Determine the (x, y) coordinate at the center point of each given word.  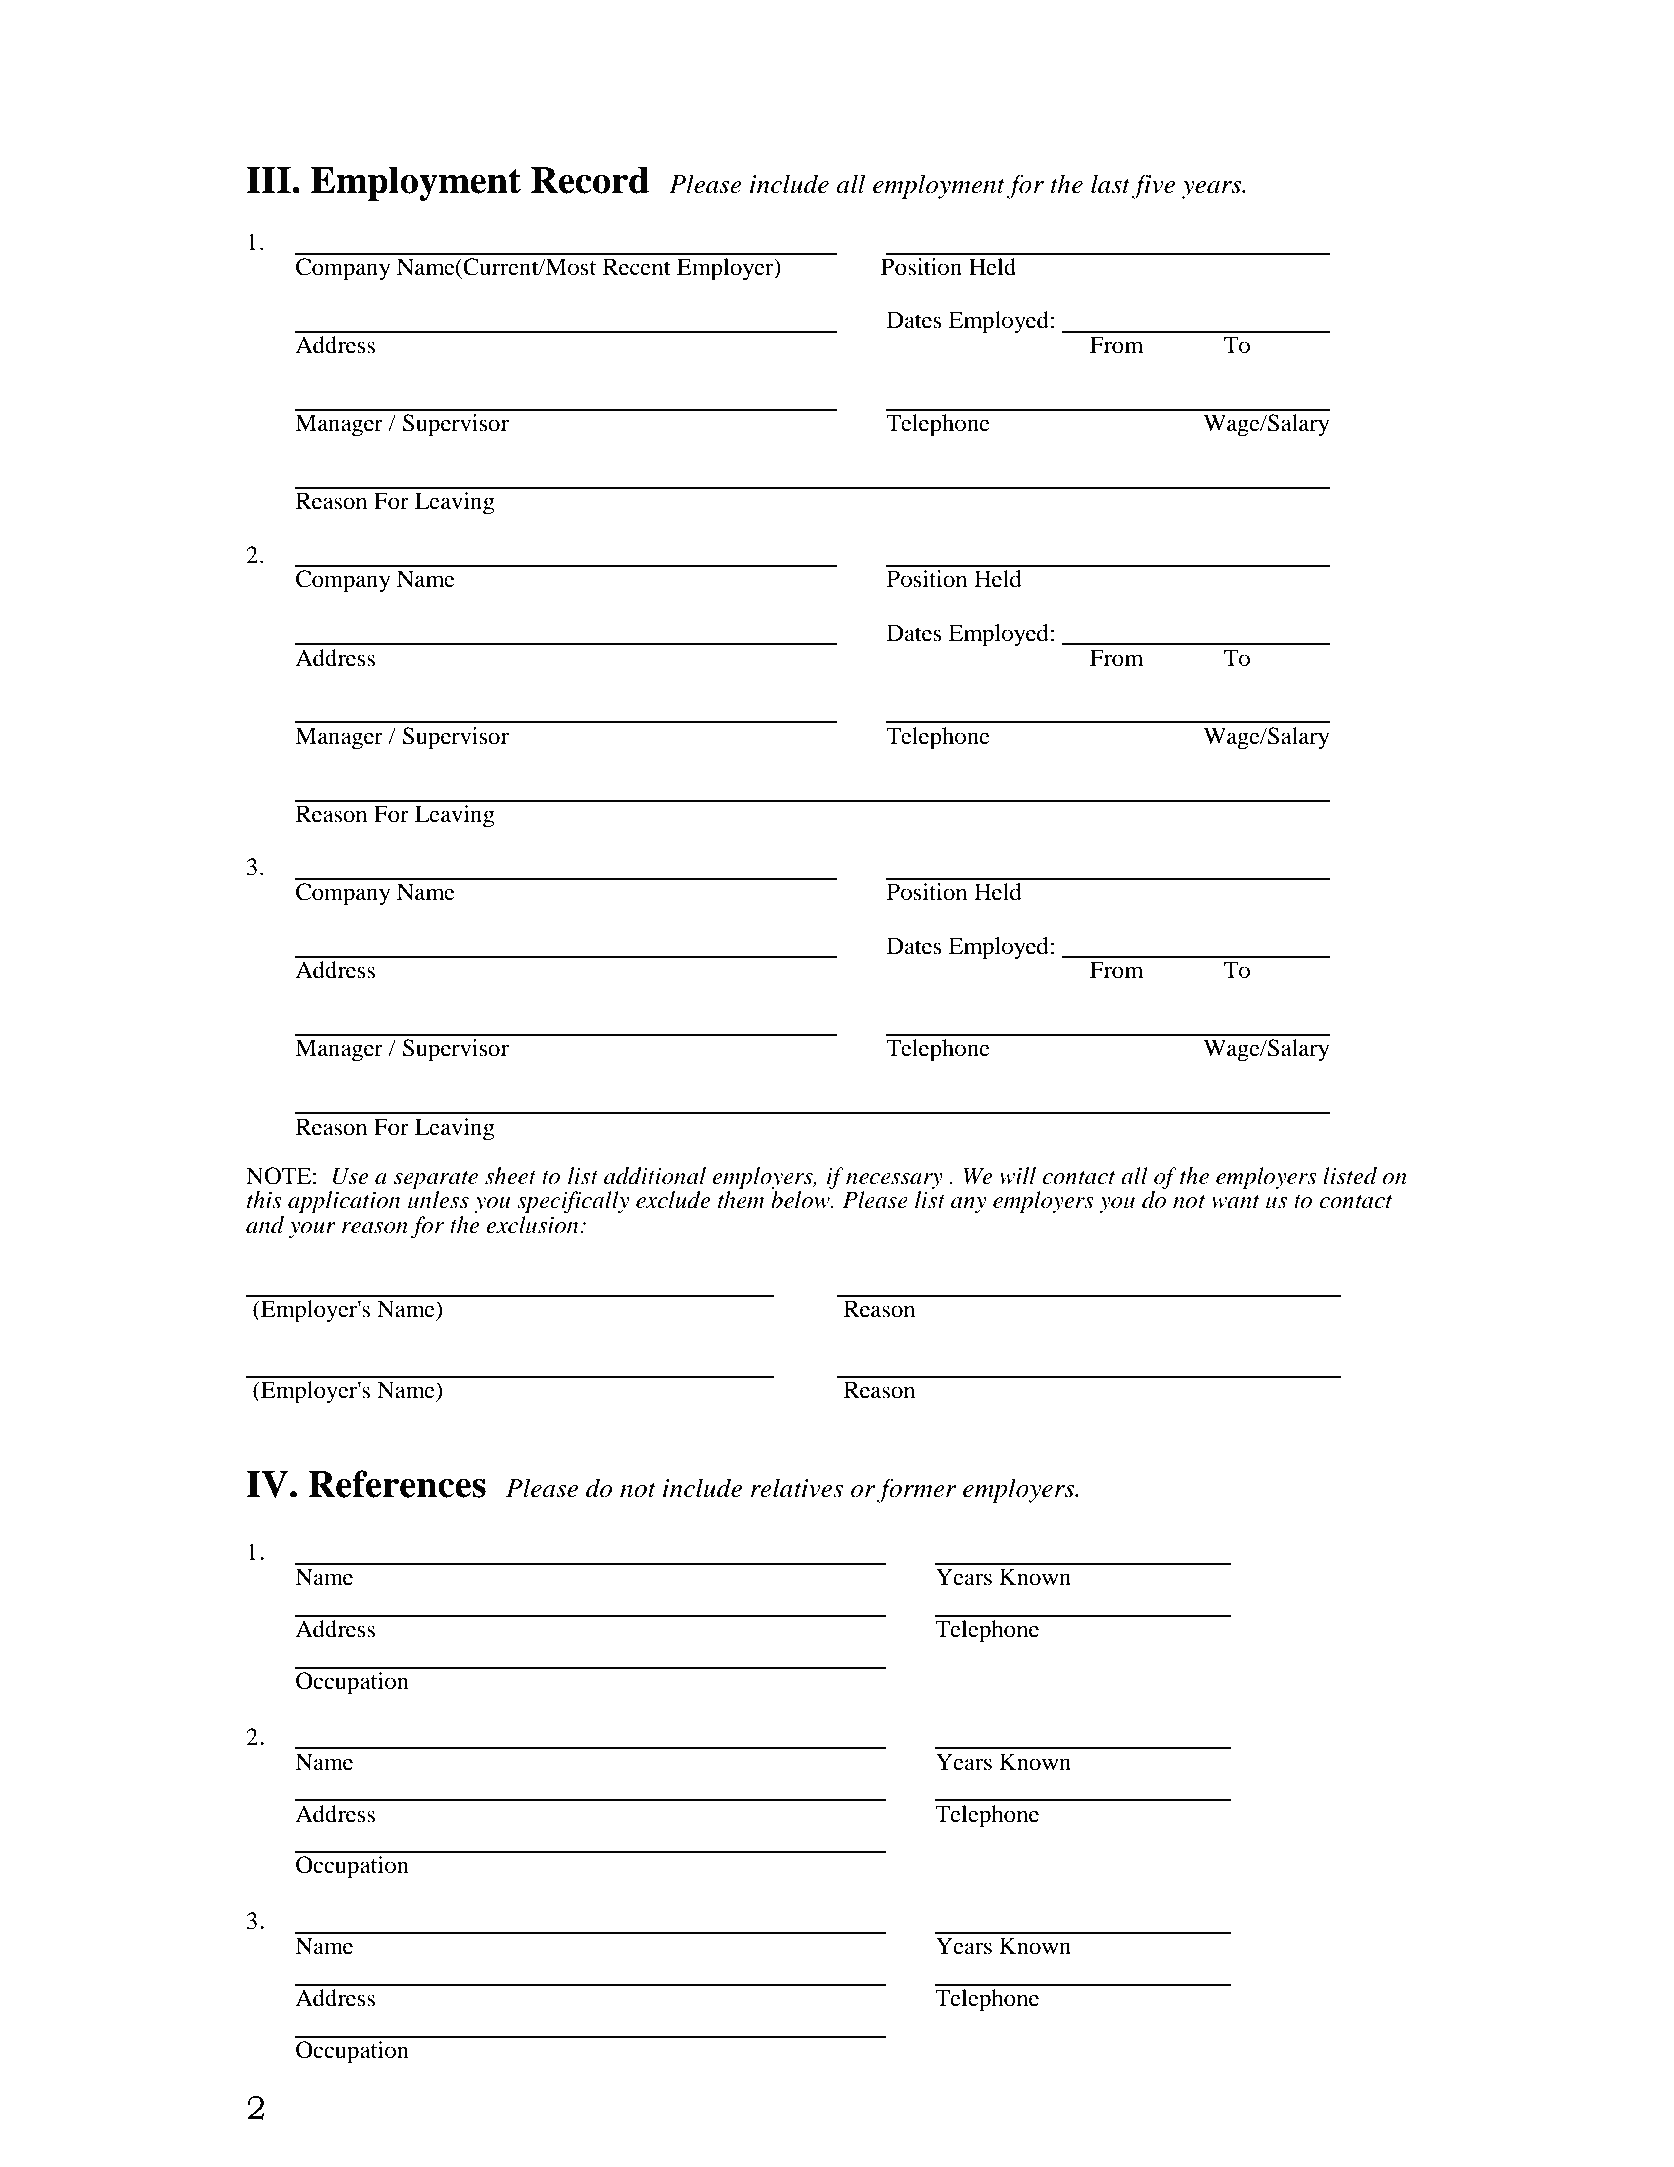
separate (436, 1180)
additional (655, 1176)
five (1153, 186)
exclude (673, 1200)
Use (351, 1176)
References (397, 1484)
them (741, 1200)
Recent (637, 267)
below (801, 1200)
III (268, 180)
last (1110, 184)
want (1235, 1202)
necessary (894, 1181)
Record (590, 180)
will (1017, 1176)
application (344, 1202)
